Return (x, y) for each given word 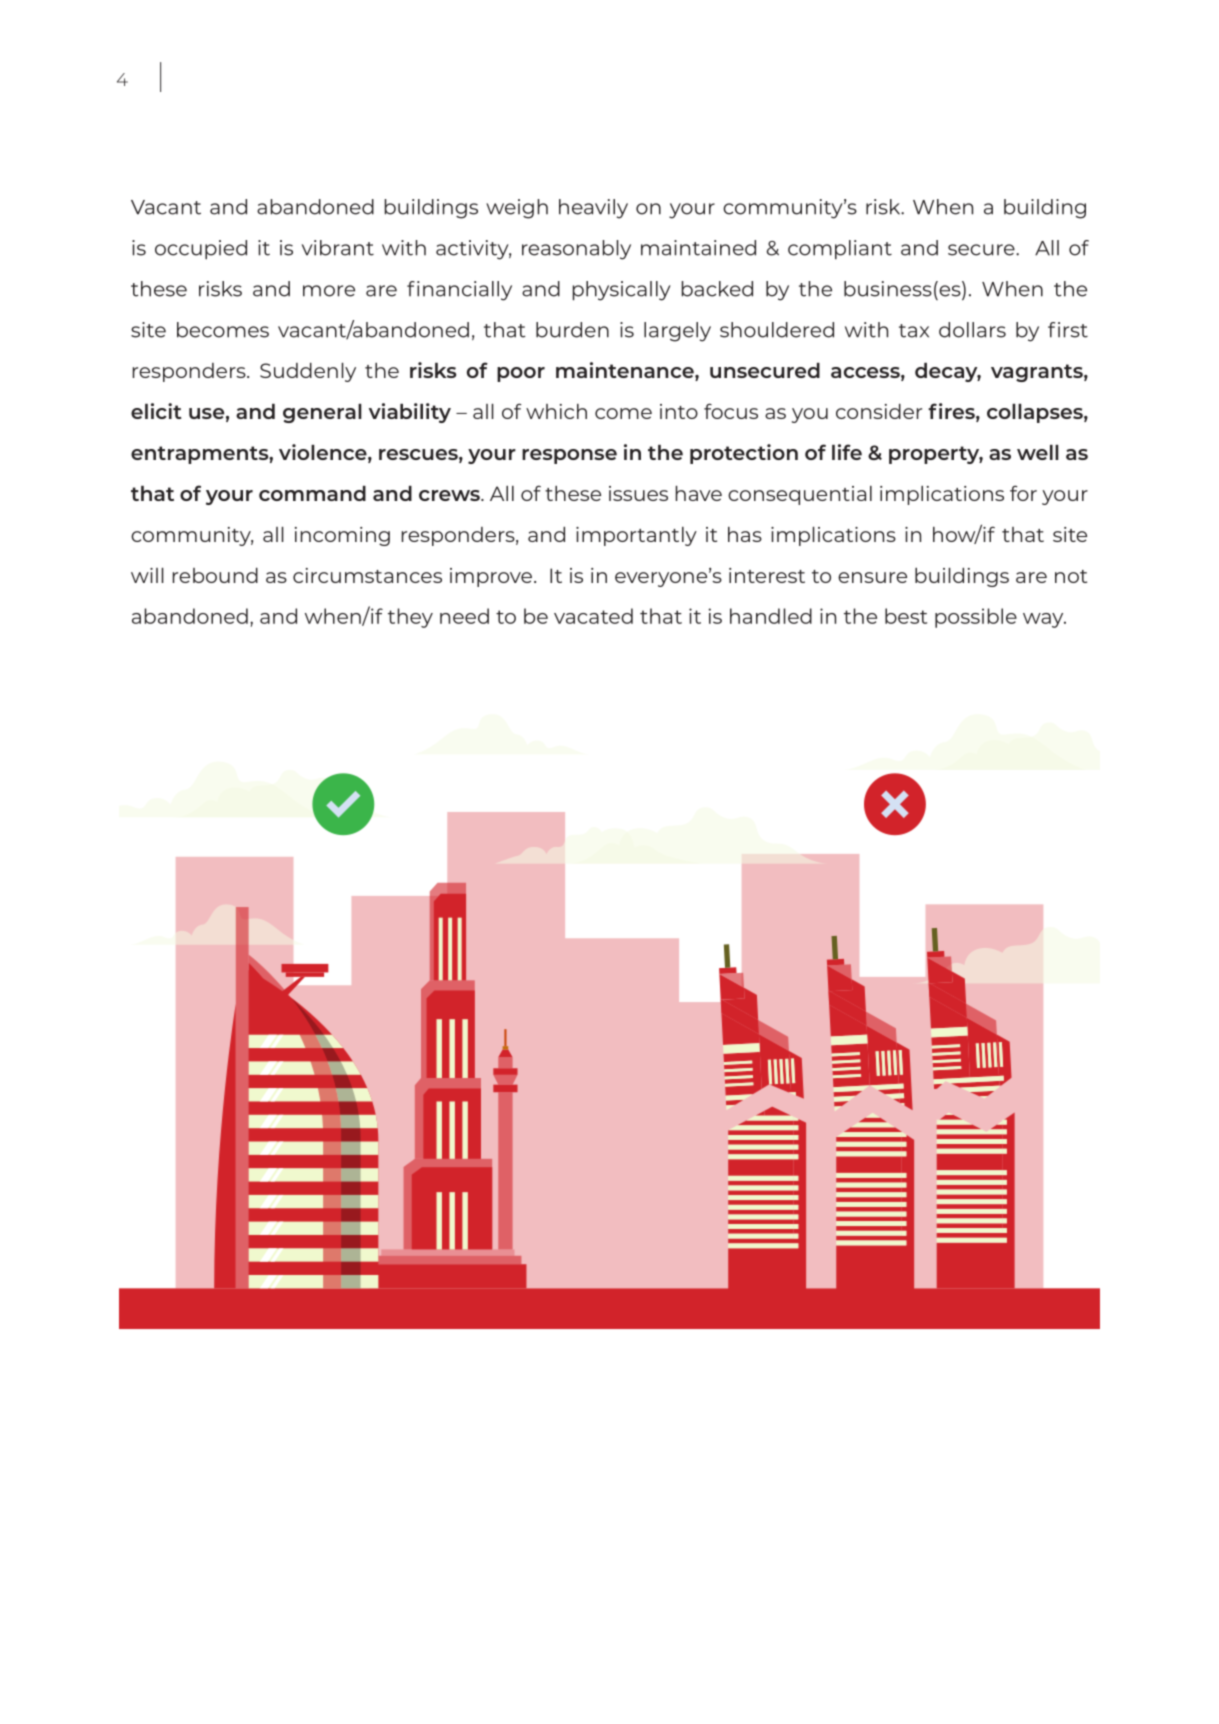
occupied (201, 249)
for (1023, 493)
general (322, 413)
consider (879, 411)
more (329, 291)
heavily (593, 209)
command (312, 493)
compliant (840, 249)
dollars (972, 330)
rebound (215, 575)
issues (638, 493)
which (556, 411)
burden (572, 330)
